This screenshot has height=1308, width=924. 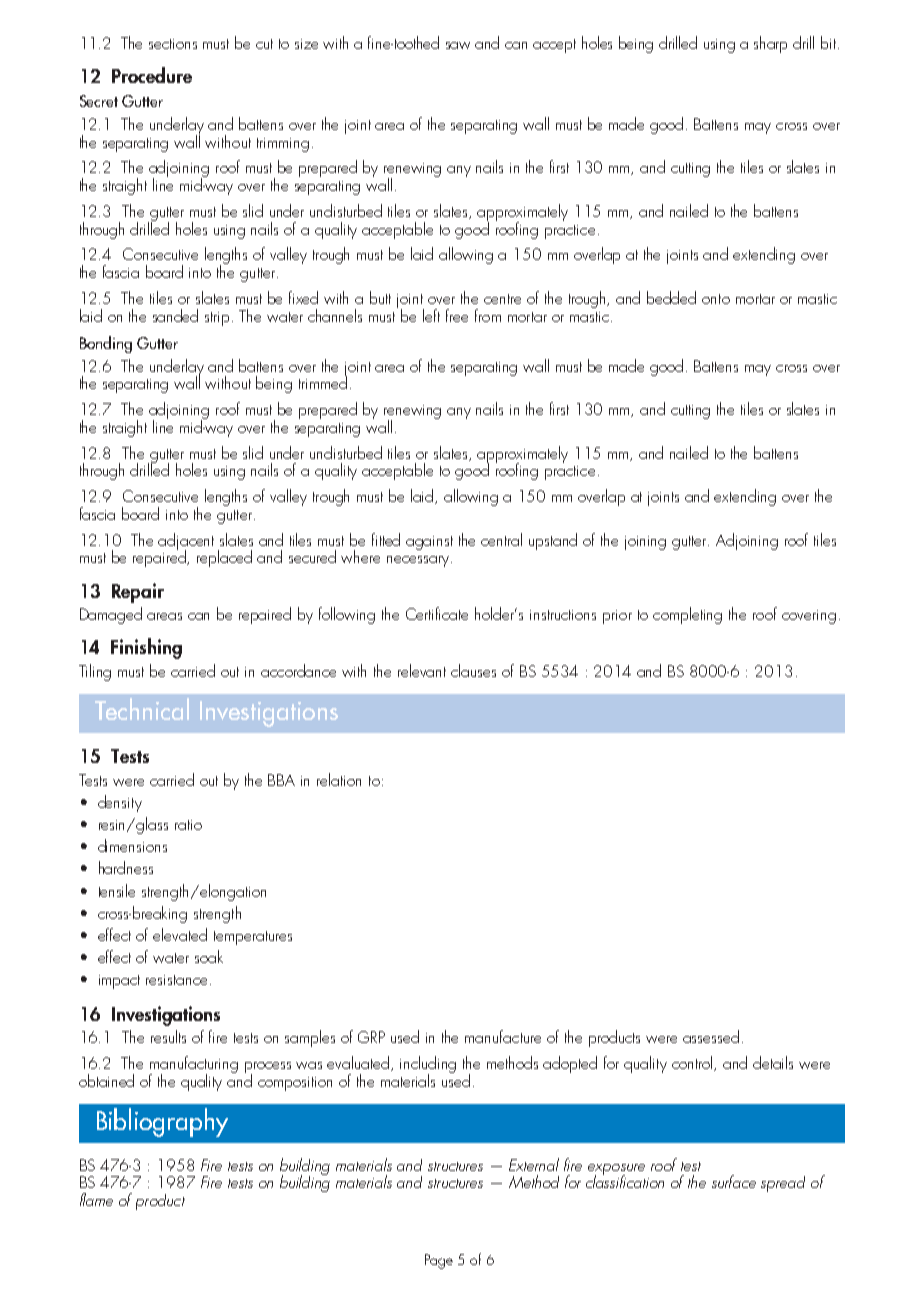 What do you see at coordinates (439, 1261) in the screenshot?
I see `Page` at bounding box center [439, 1261].
